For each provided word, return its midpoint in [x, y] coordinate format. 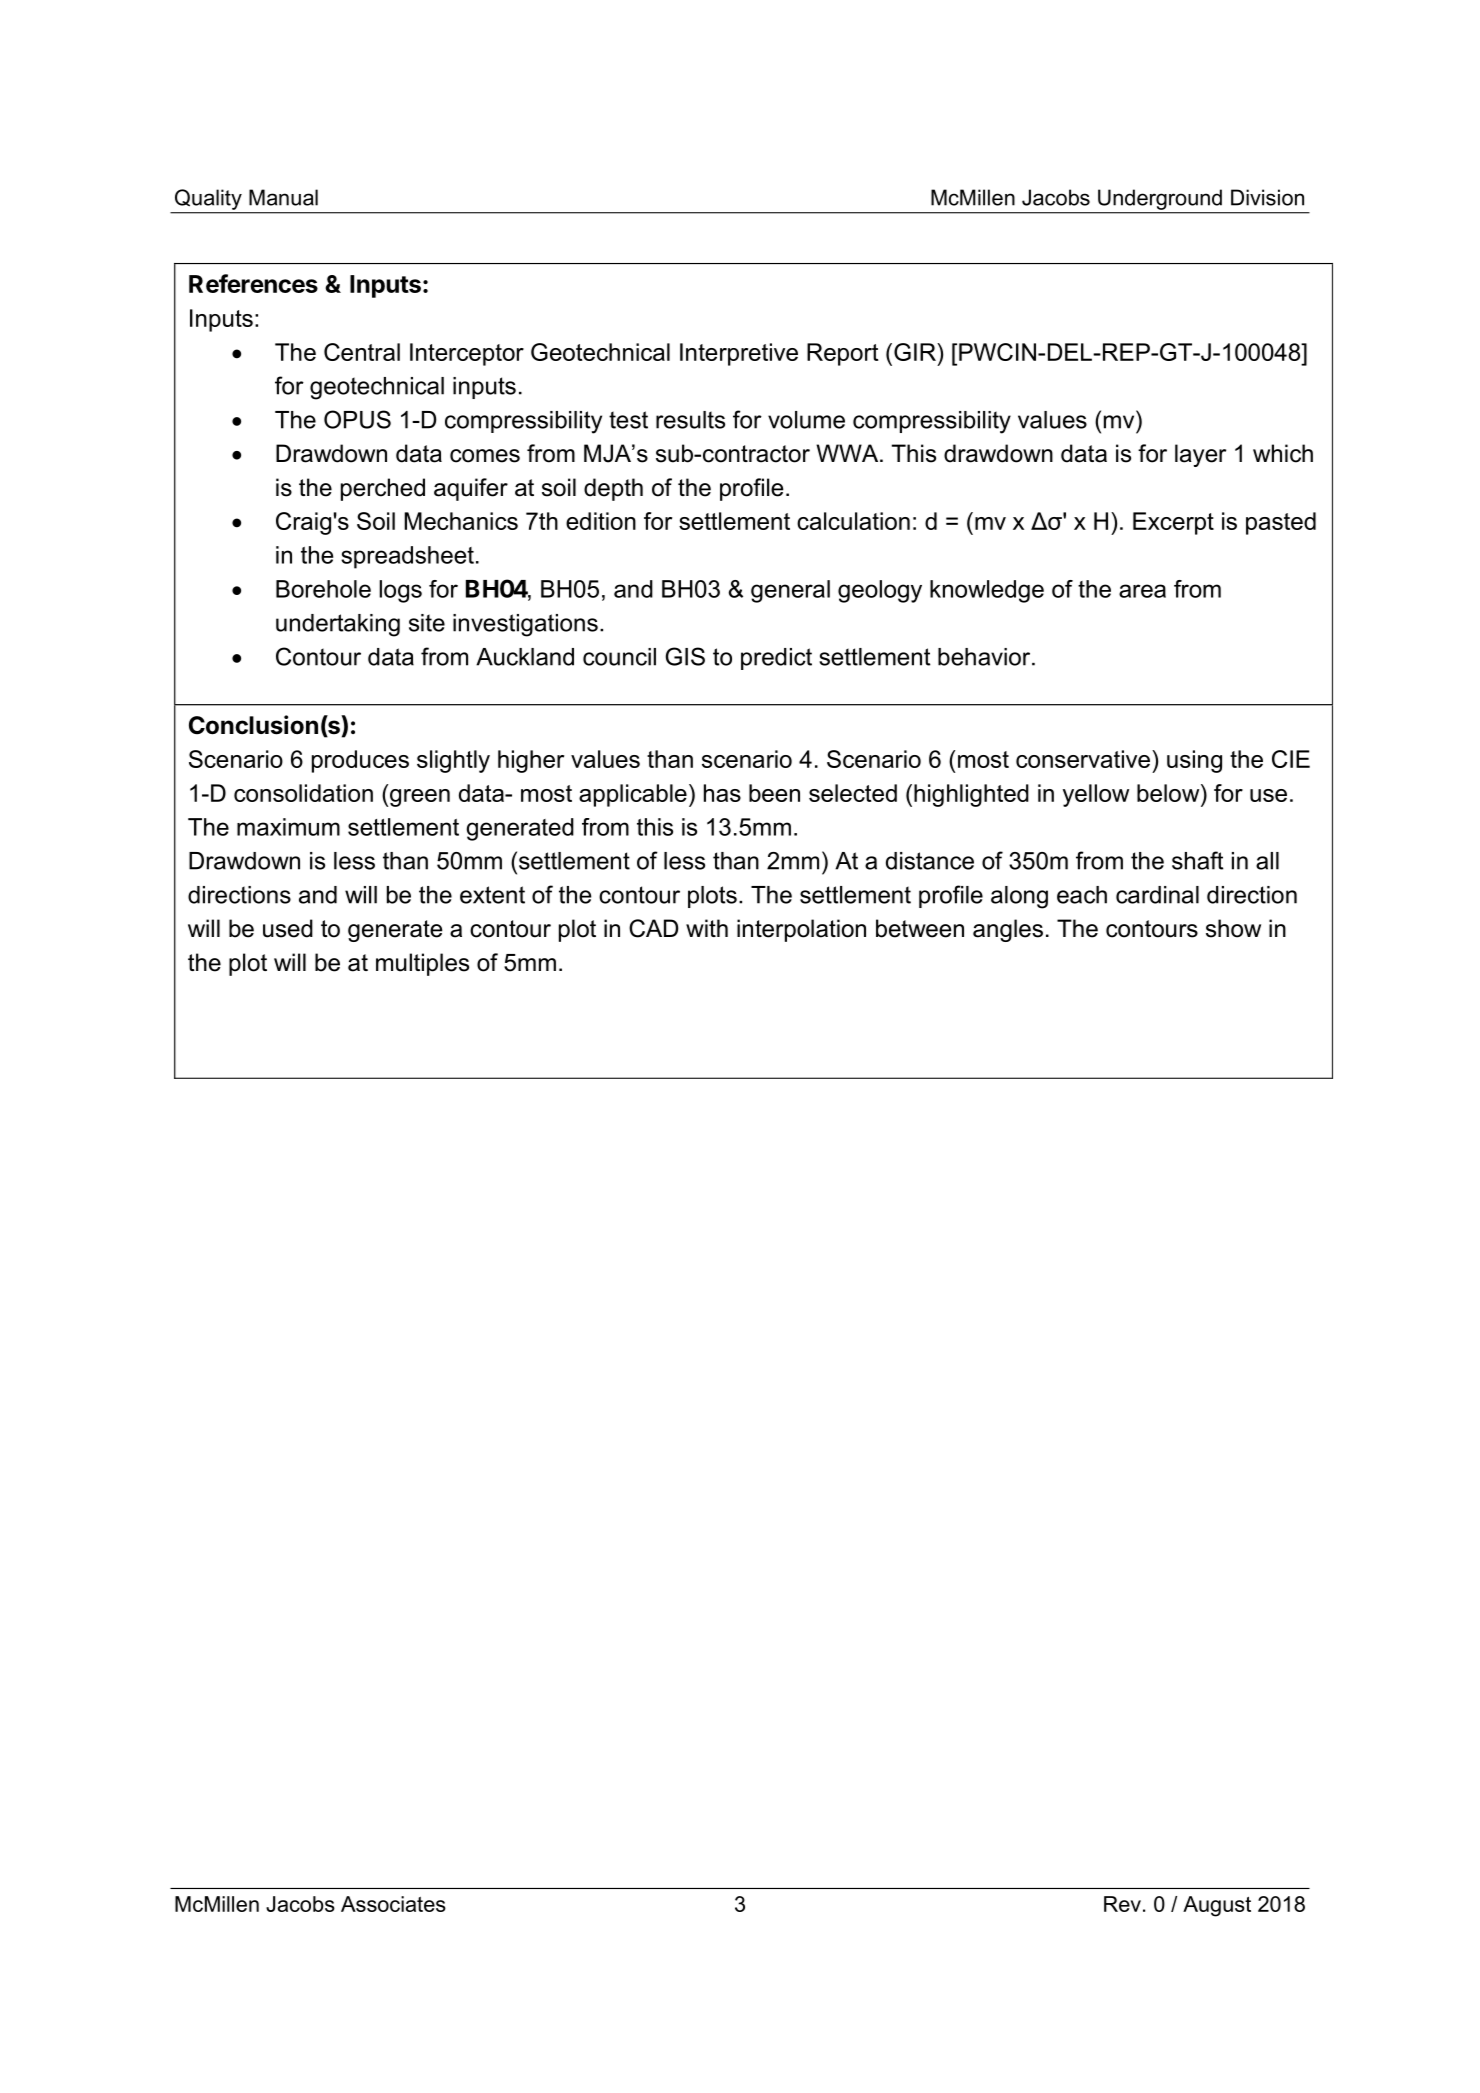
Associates [393, 1904]
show [1233, 928]
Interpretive [739, 354]
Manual [283, 197]
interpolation [801, 930]
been [774, 793]
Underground [1160, 200]
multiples [422, 964]
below [1169, 793]
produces [360, 761]
